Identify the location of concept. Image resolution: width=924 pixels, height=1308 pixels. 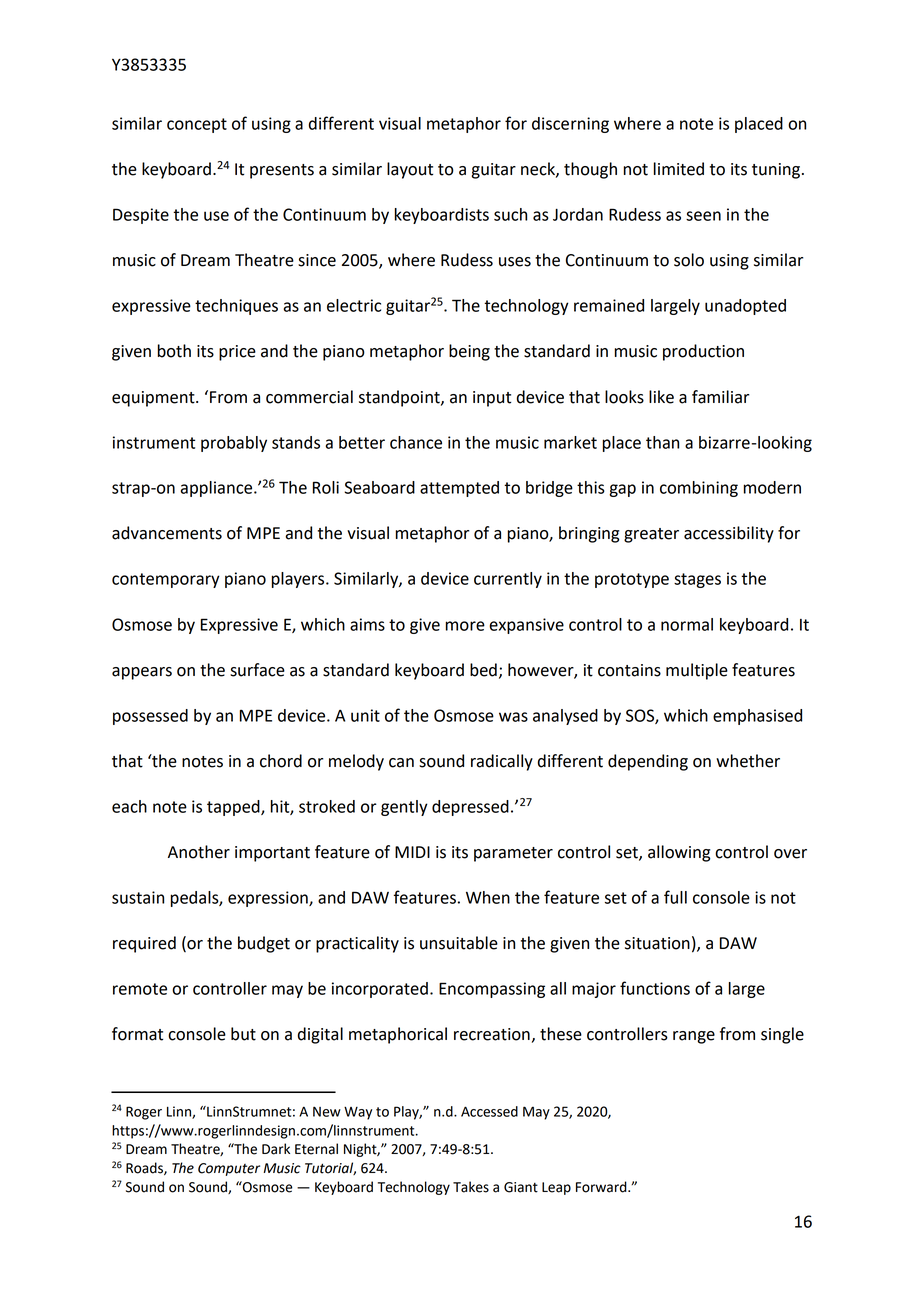
(197, 125).
